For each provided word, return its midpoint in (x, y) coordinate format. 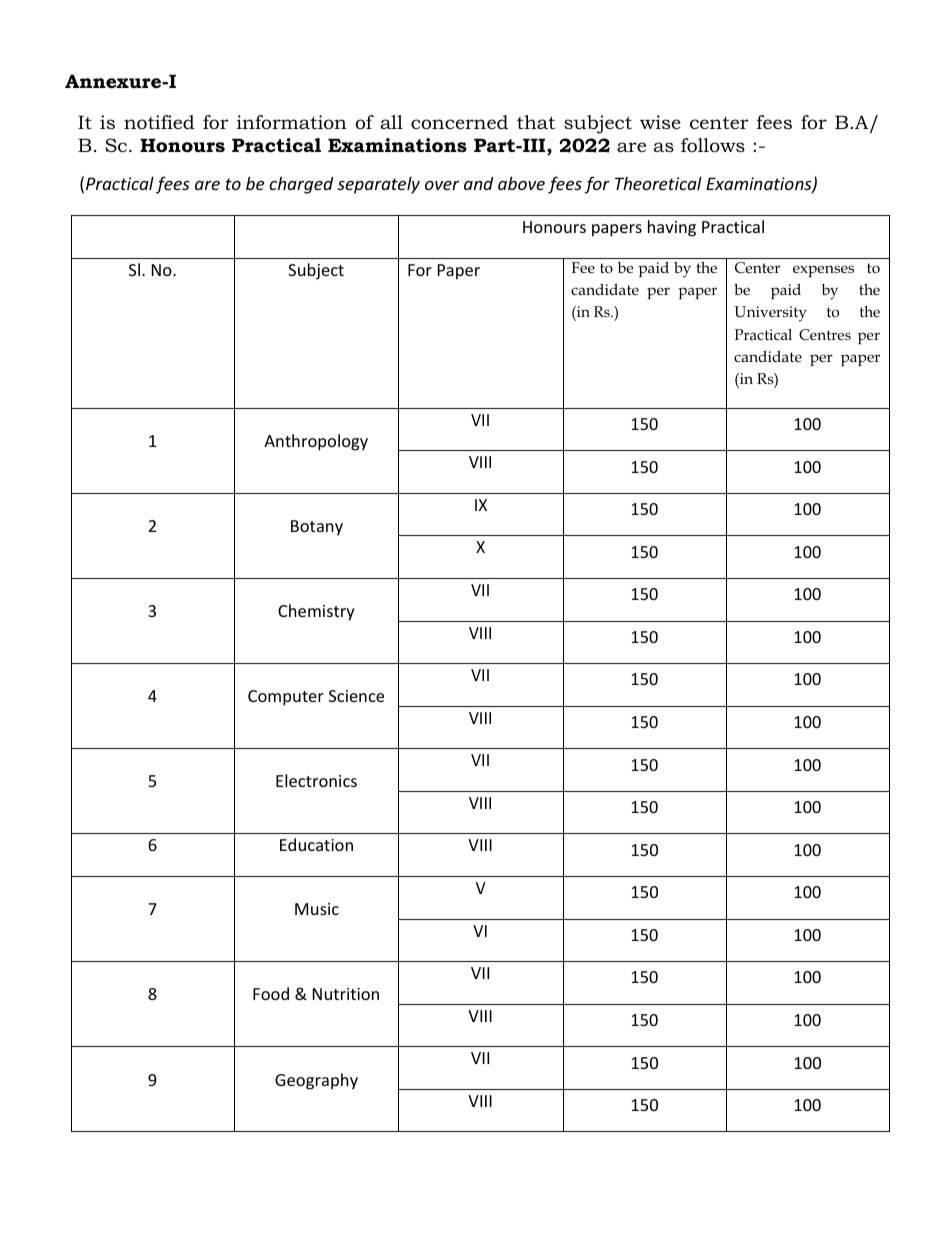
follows (713, 145)
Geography (316, 1081)
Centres (825, 335)
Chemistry (316, 612)
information (292, 122)
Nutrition (346, 994)
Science (356, 696)
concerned (459, 122)
